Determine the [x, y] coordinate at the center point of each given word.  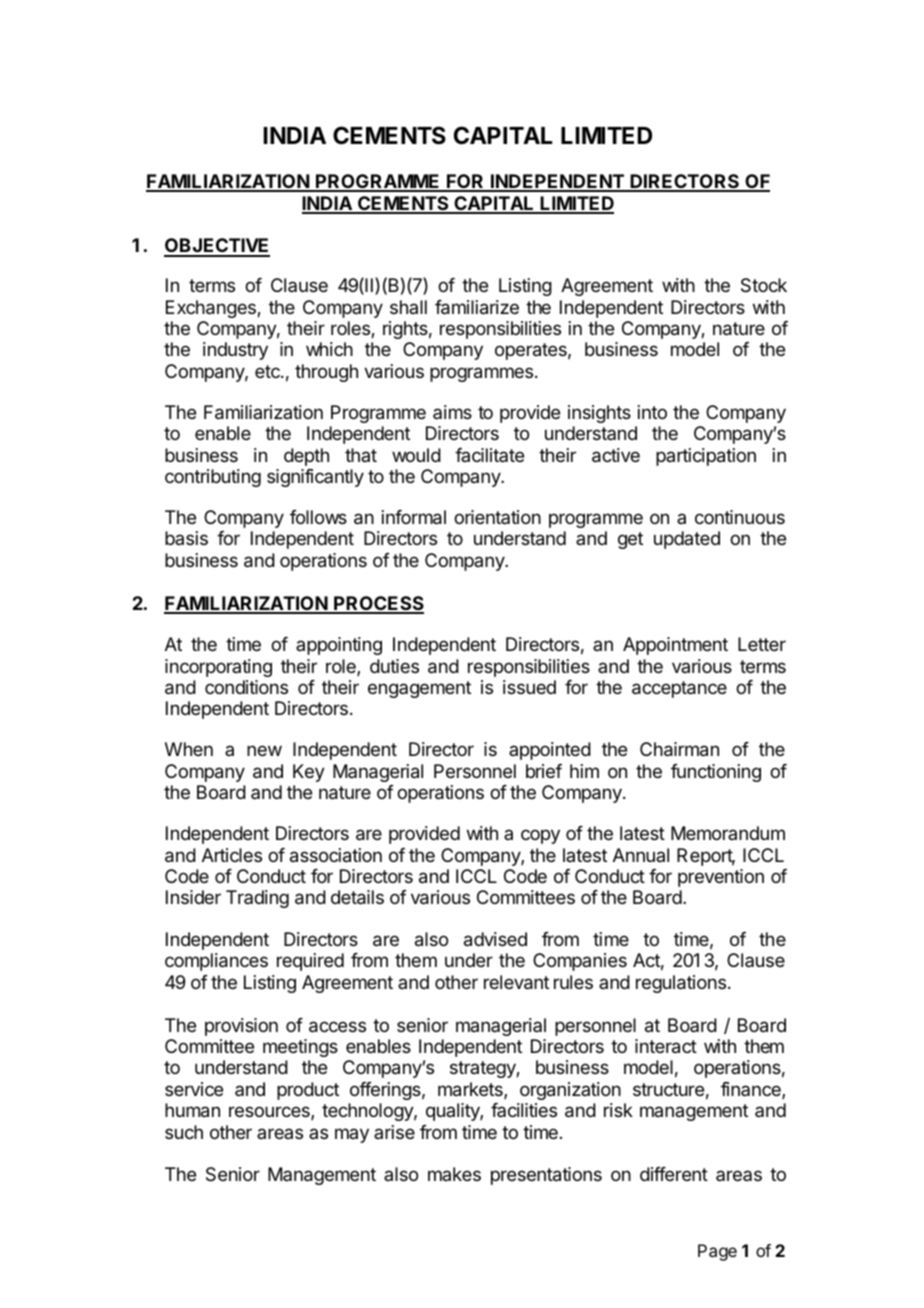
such [184, 1132]
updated [687, 540]
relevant [516, 982]
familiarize [477, 307]
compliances [216, 962]
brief [544, 771]
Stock [764, 285]
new [264, 750]
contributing [213, 478]
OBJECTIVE [217, 247]
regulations [681, 984]
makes [454, 1174]
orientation [497, 517]
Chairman [679, 749]
